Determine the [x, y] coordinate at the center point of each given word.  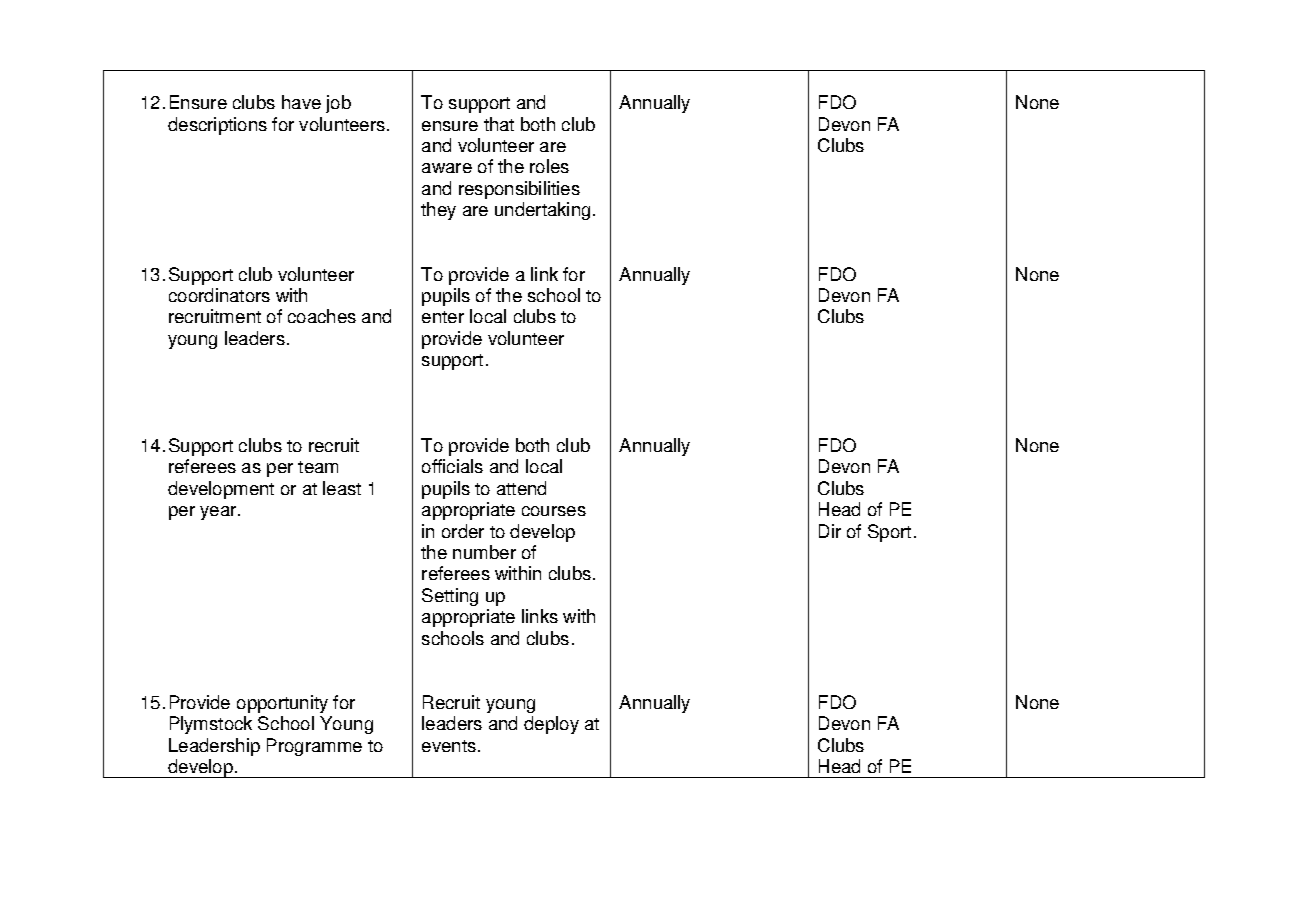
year [218, 513]
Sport [889, 533]
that [499, 124]
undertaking [542, 211]
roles [549, 166]
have [301, 102]
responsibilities [519, 190]
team [318, 467]
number [484, 552]
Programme [314, 747]
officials [452, 466]
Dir [830, 531]
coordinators [219, 295]
